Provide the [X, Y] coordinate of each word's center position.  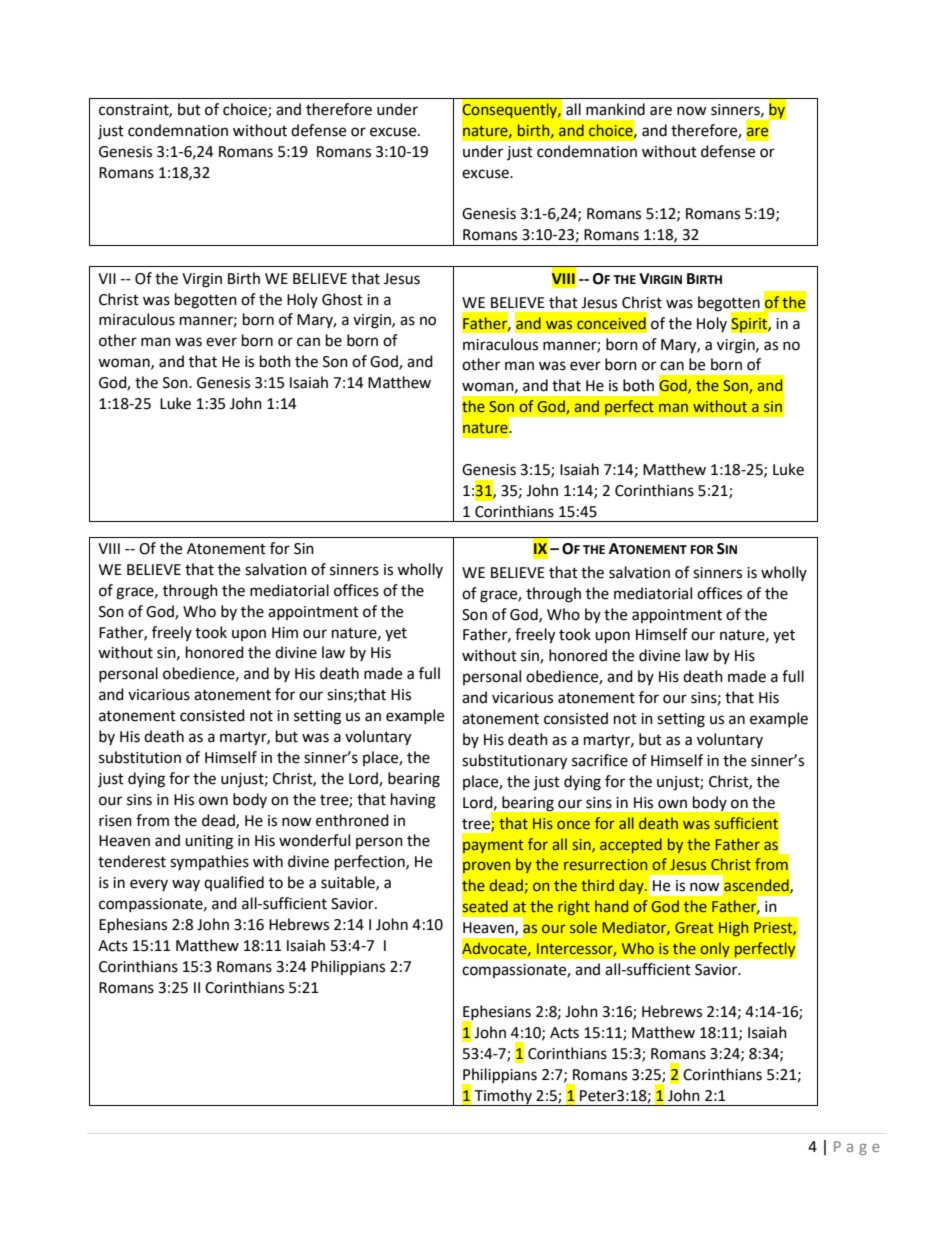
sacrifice [600, 760]
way [186, 885]
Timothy [503, 1097]
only [715, 950]
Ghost [342, 299]
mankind [615, 109]
